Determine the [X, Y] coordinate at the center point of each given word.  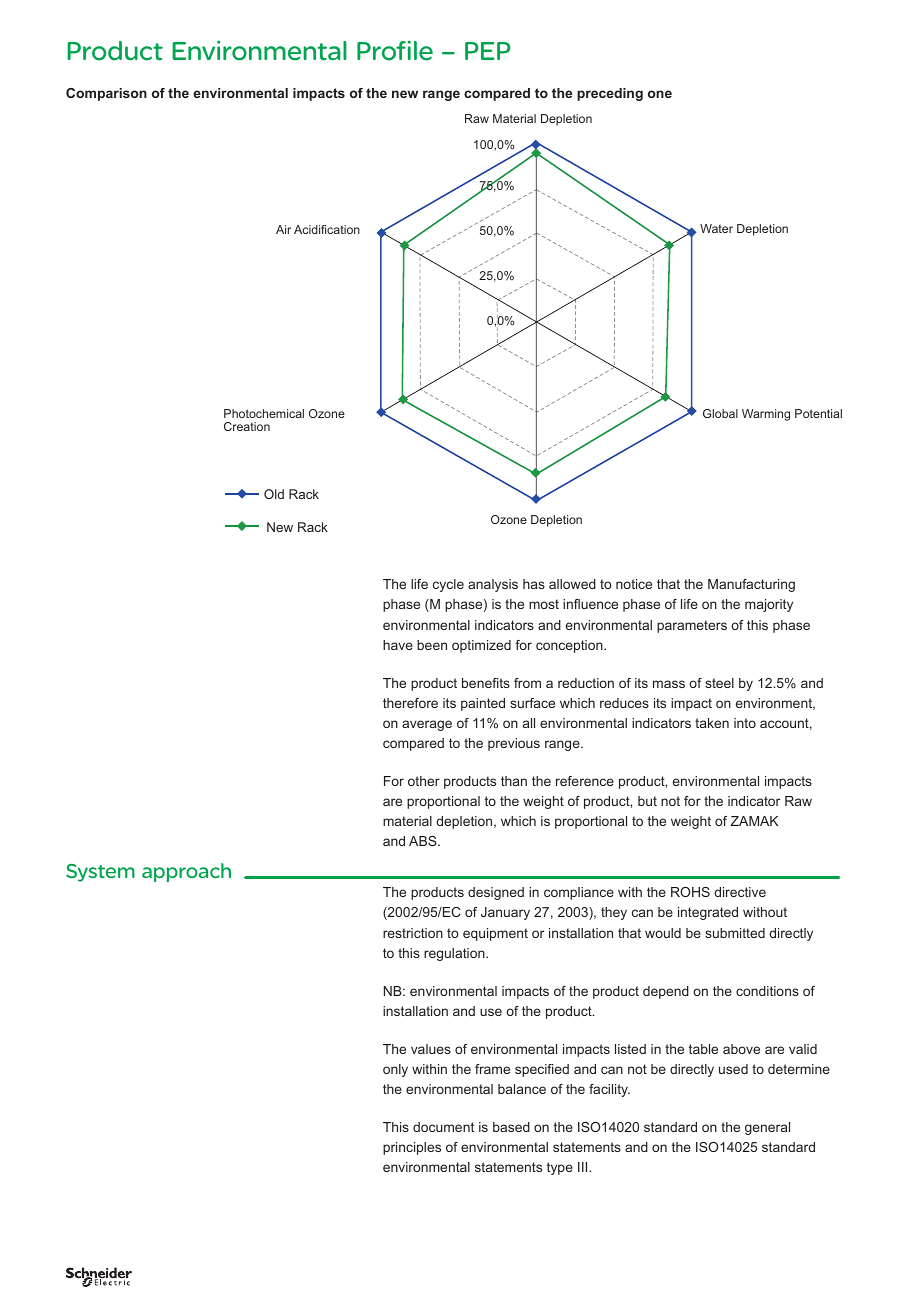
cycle [448, 585]
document [443, 1127]
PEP [488, 51]
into [745, 723]
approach [186, 872]
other [424, 781]
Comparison [106, 94]
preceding [610, 94]
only [395, 1070]
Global [720, 413]
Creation [247, 426]
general [767, 1128]
